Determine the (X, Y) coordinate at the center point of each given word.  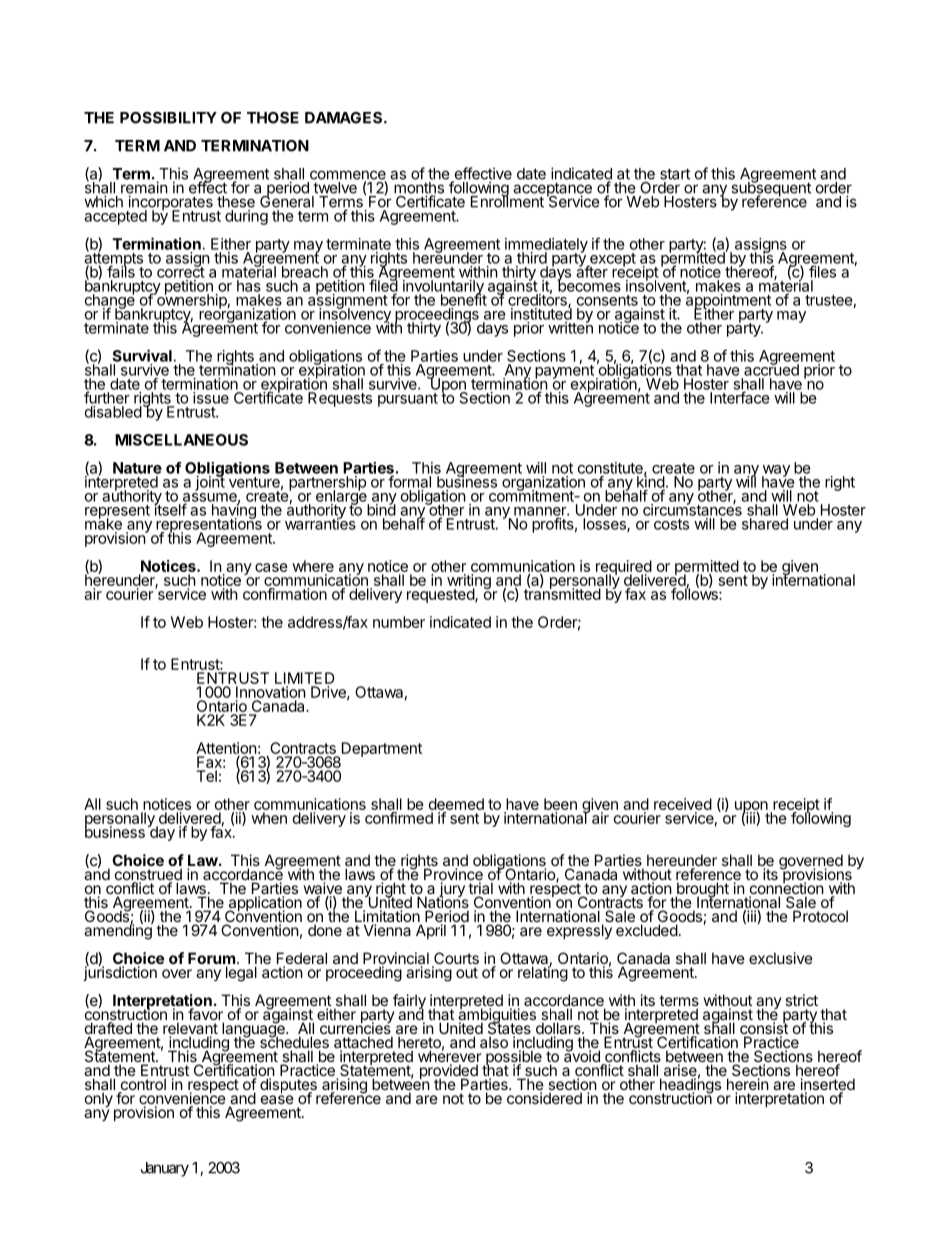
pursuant (408, 400)
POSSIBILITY (168, 118)
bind (381, 509)
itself (170, 509)
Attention (226, 748)
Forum (211, 959)
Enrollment (507, 201)
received (683, 805)
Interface (740, 397)
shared (765, 524)
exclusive (781, 958)
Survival (142, 355)
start (675, 174)
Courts (455, 959)
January (165, 1169)
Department (380, 750)
